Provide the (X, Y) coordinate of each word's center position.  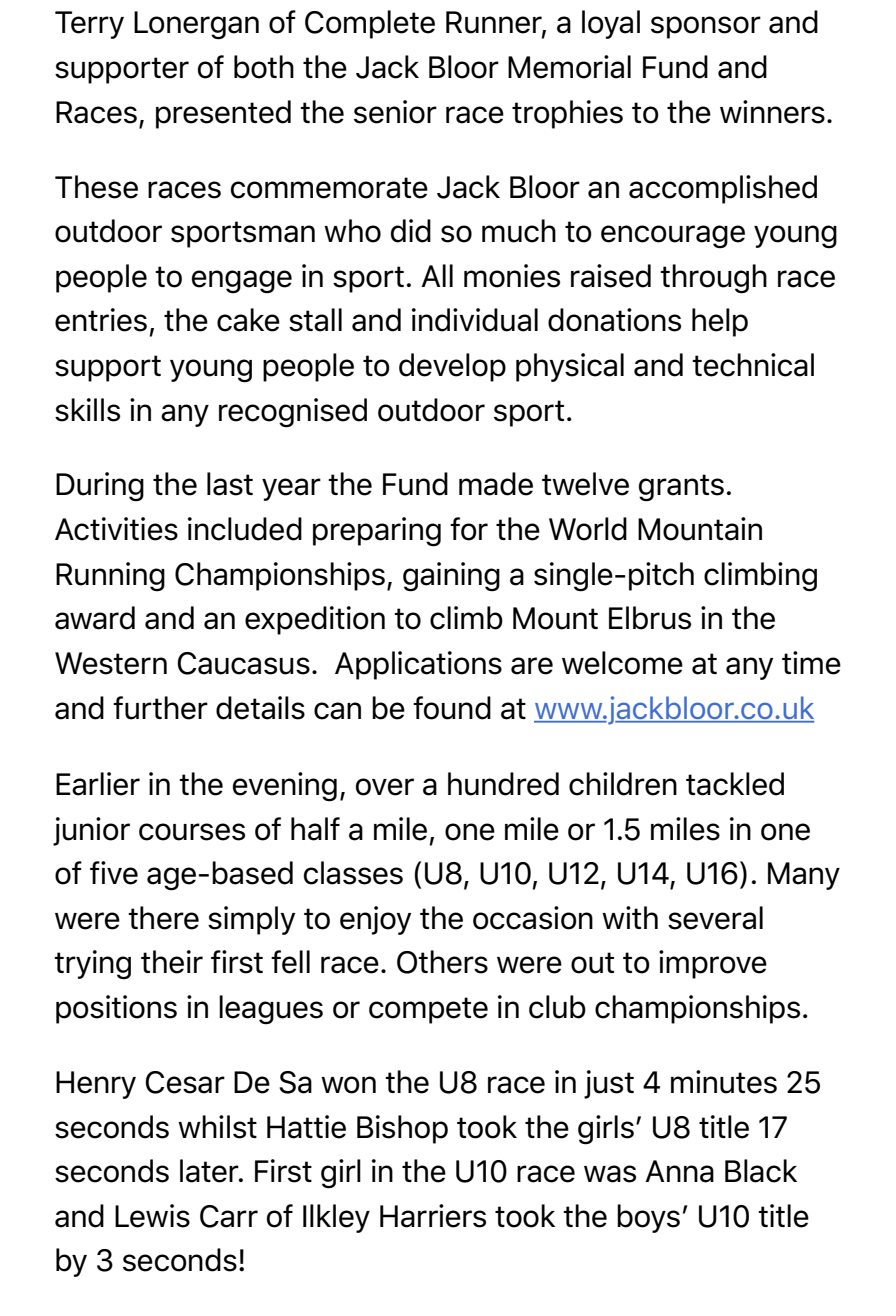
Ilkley (336, 1218)
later (210, 1171)
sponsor (706, 27)
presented (223, 114)
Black (761, 1171)
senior (395, 112)
